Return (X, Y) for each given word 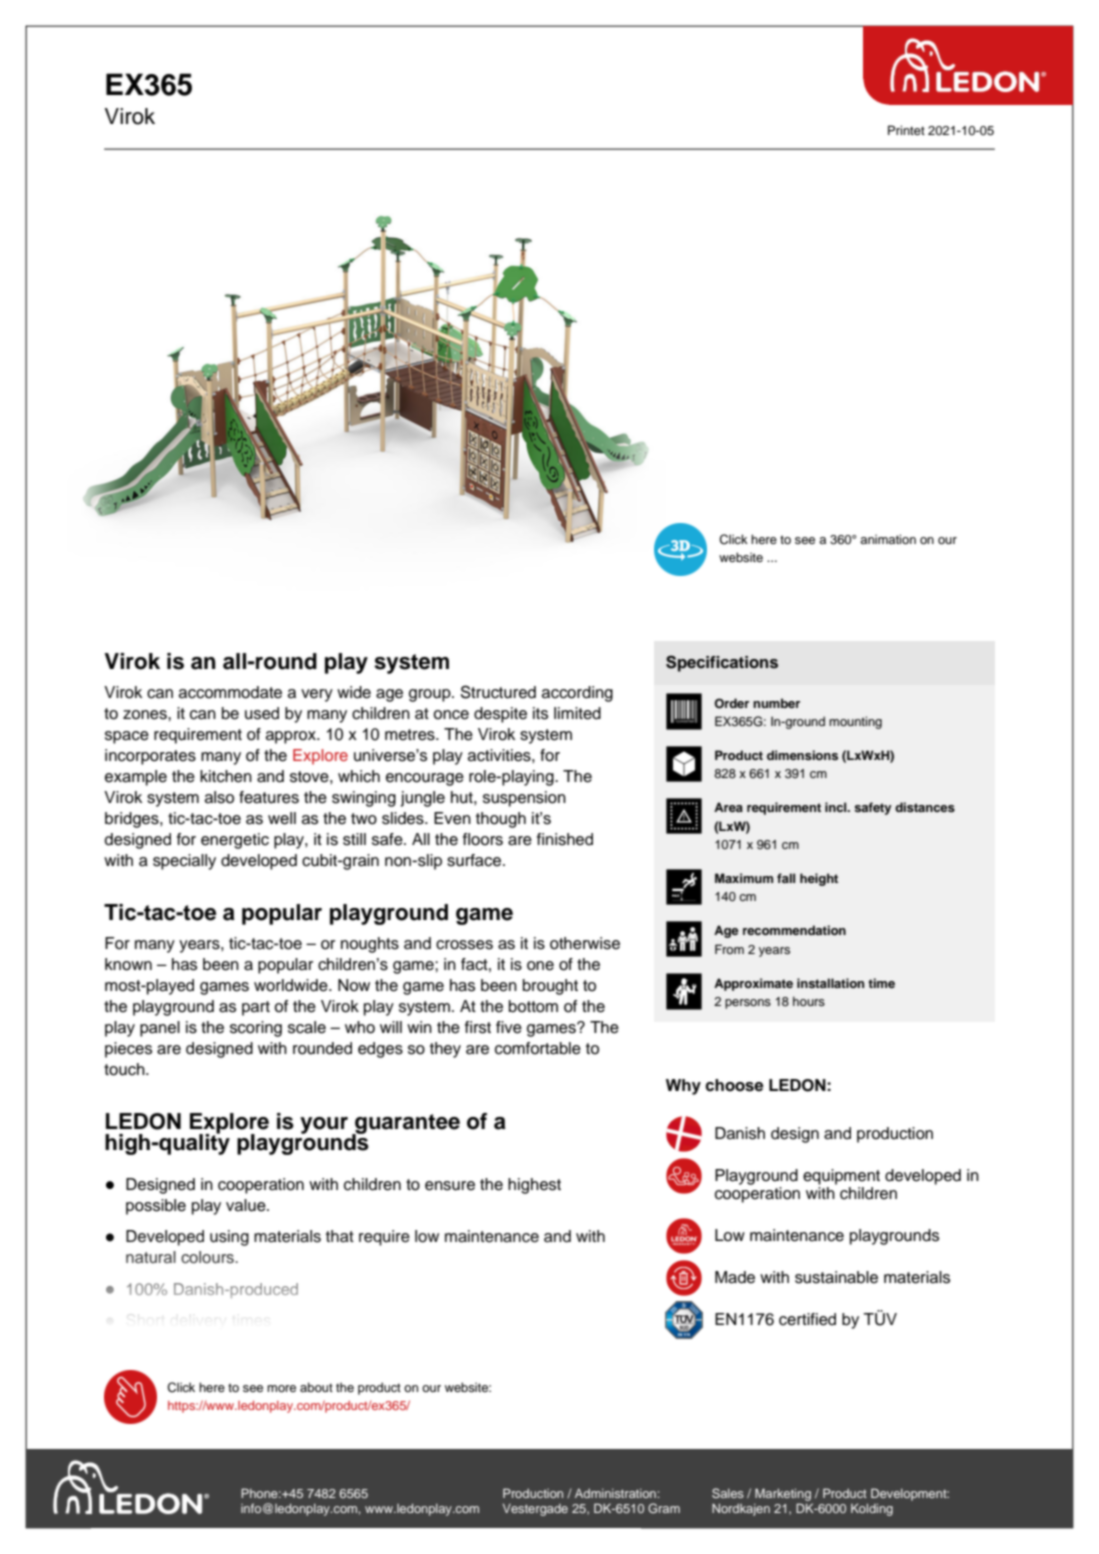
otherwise (585, 943)
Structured (498, 692)
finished (565, 839)
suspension (524, 799)
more (281, 1388)
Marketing (783, 1494)
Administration (616, 1493)
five (509, 1027)
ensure (450, 1186)
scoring (256, 1029)
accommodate (230, 692)
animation (888, 539)
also (219, 797)
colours (208, 1257)
